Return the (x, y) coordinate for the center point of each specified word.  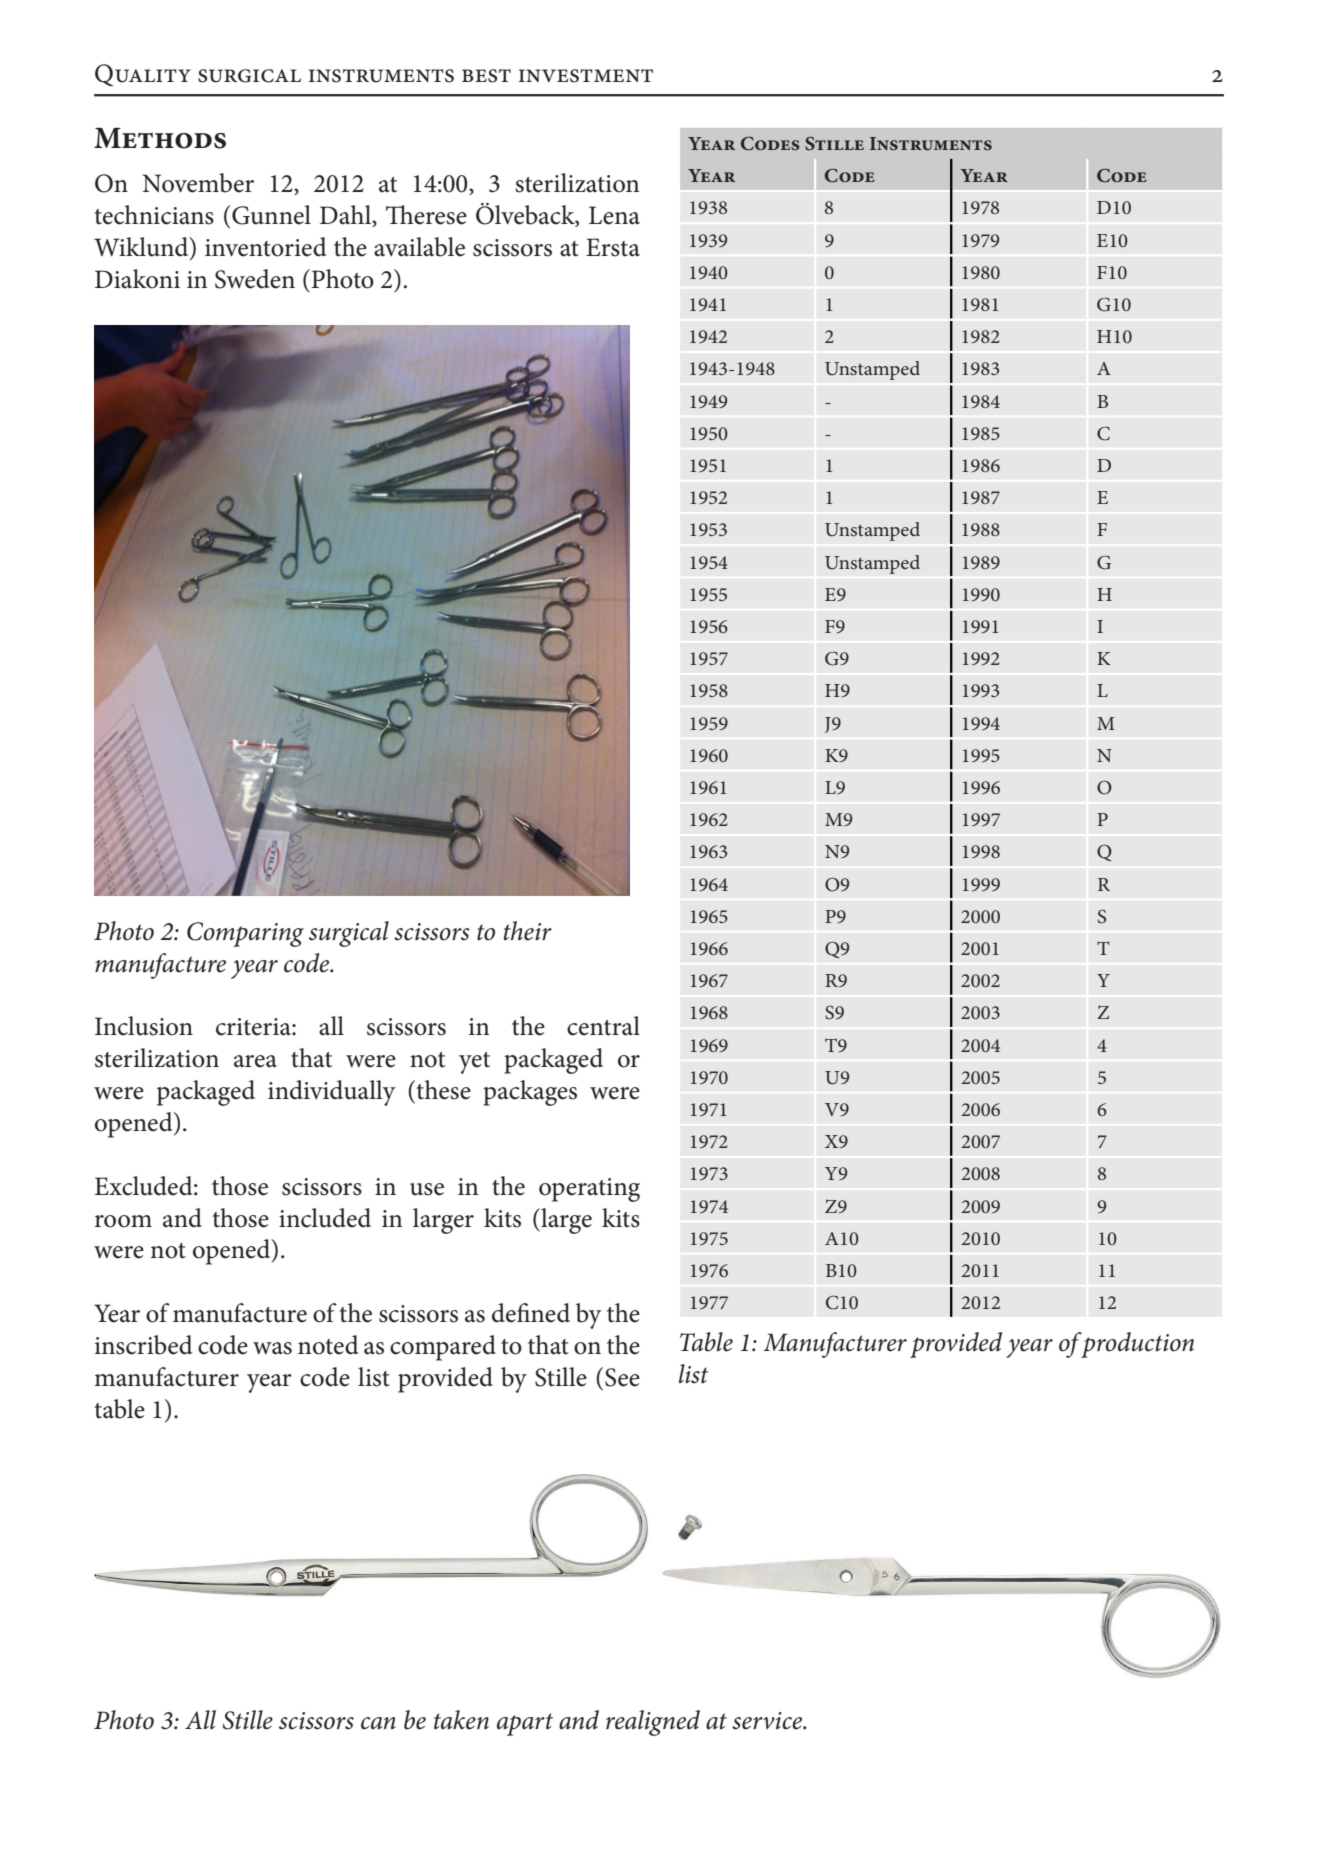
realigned (653, 1723)
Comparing (245, 934)
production (1137, 1345)
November (198, 183)
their (528, 931)
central (603, 1026)
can (378, 1723)
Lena (614, 215)
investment (585, 76)
